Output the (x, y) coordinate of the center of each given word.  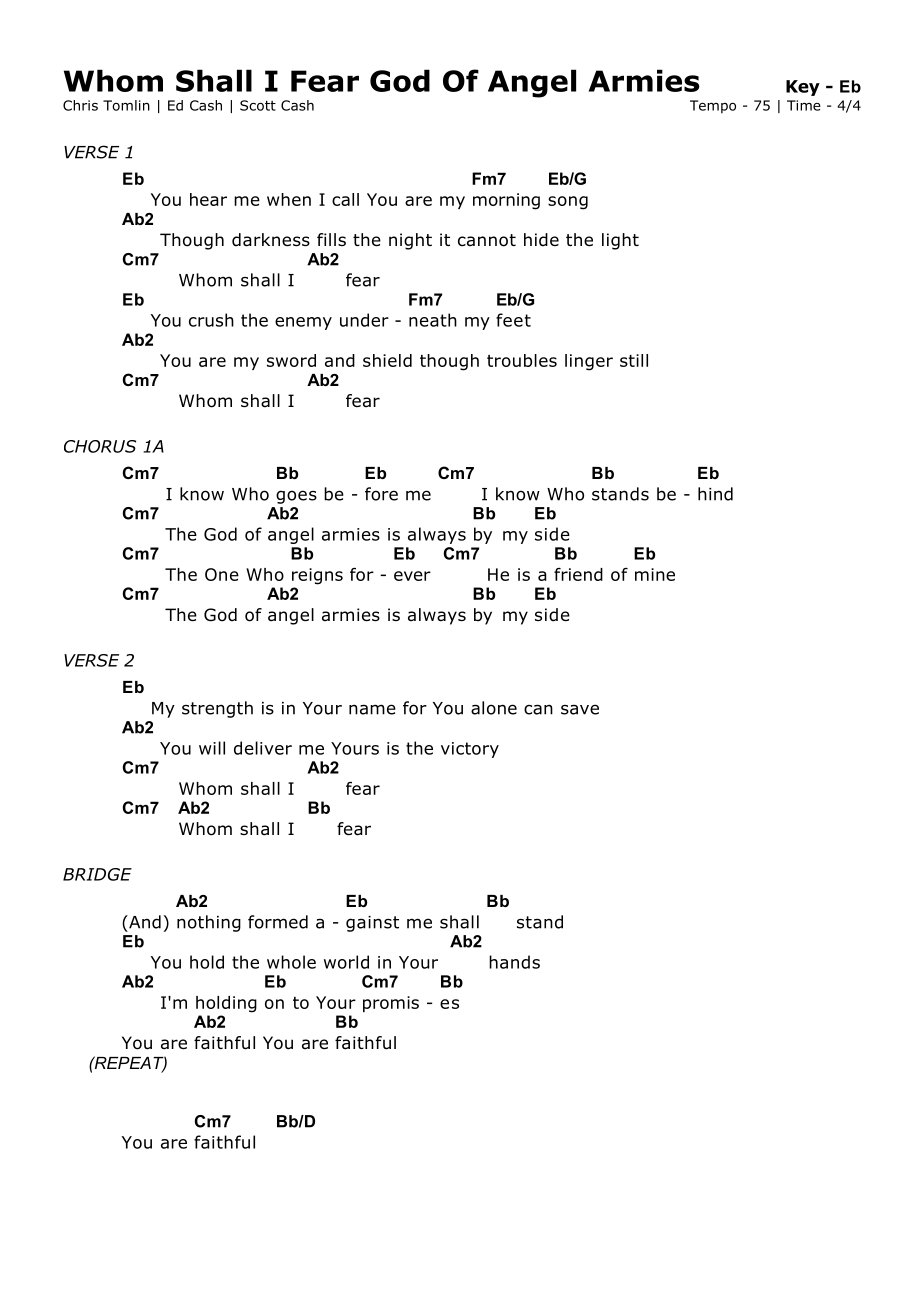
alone (494, 708)
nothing (209, 923)
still (634, 360)
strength (217, 709)
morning (506, 201)
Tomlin (126, 105)
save (580, 709)
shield (387, 360)
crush (211, 320)
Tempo (713, 107)
